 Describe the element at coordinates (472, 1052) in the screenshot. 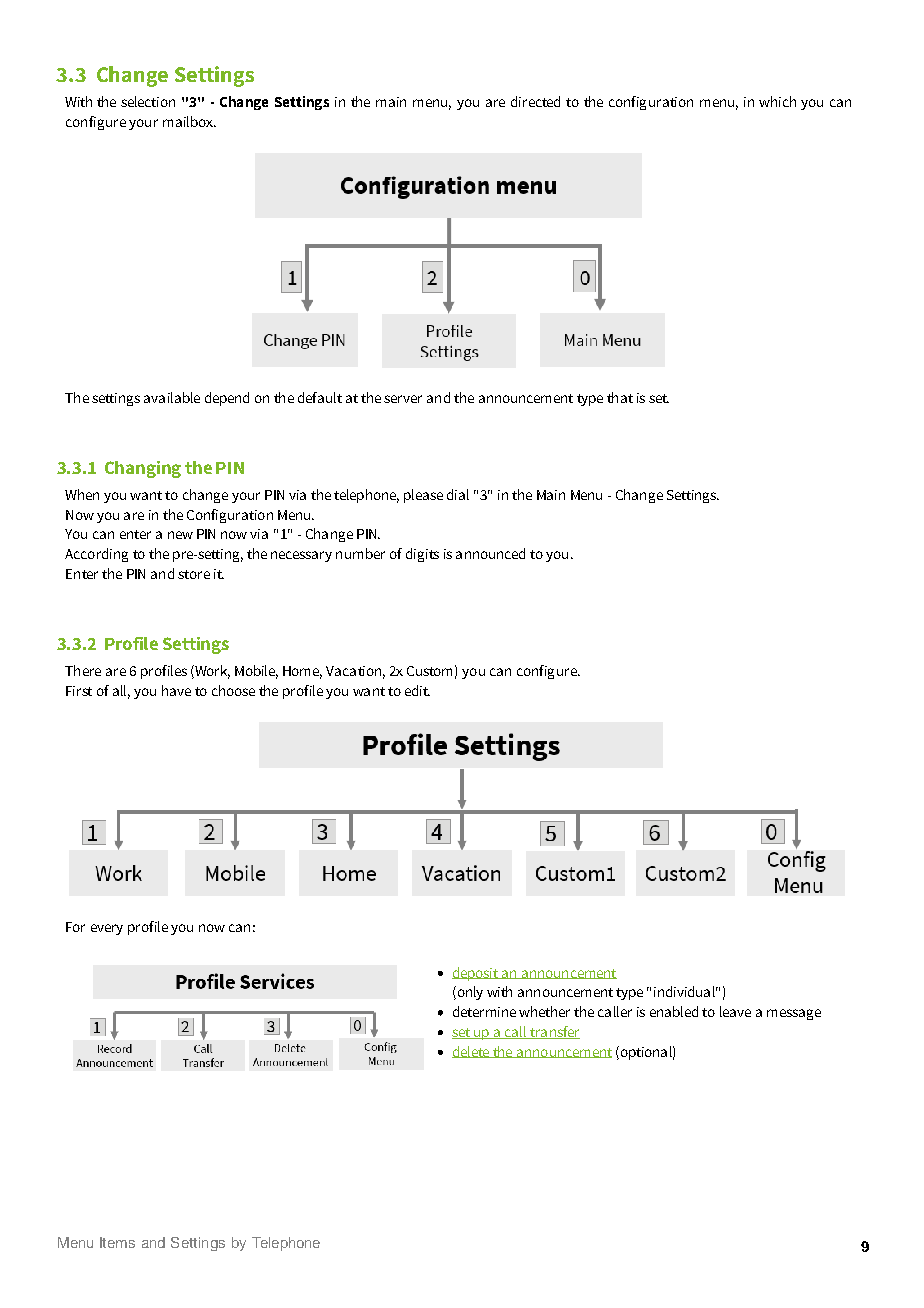

I see `delete` at that location.
